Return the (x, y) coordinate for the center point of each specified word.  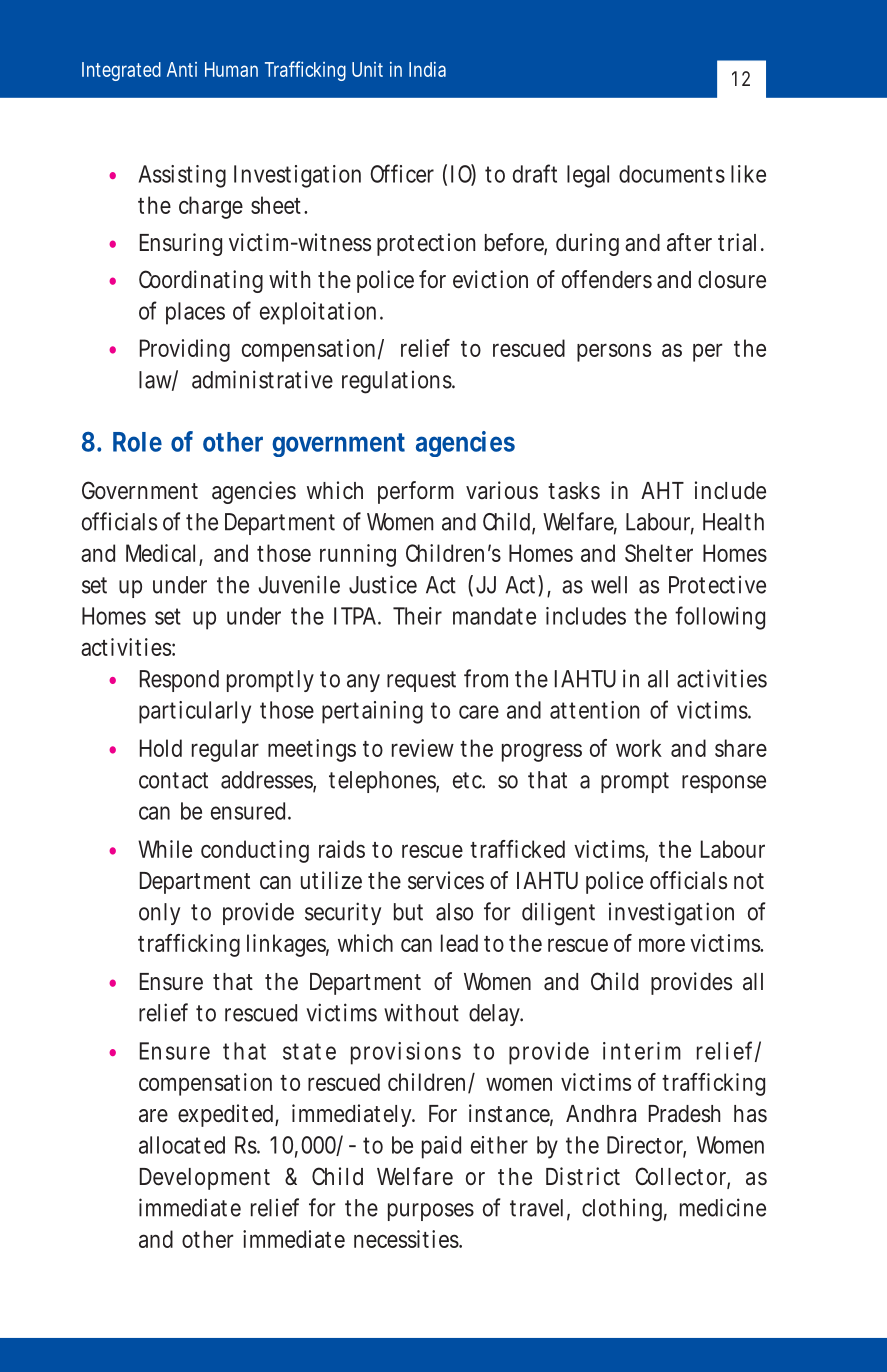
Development (205, 1179)
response (724, 784)
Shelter (659, 553)
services (446, 880)
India (427, 69)
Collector (682, 1177)
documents (672, 174)
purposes (431, 1212)
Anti (182, 69)
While (165, 849)
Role (137, 442)
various (502, 490)
